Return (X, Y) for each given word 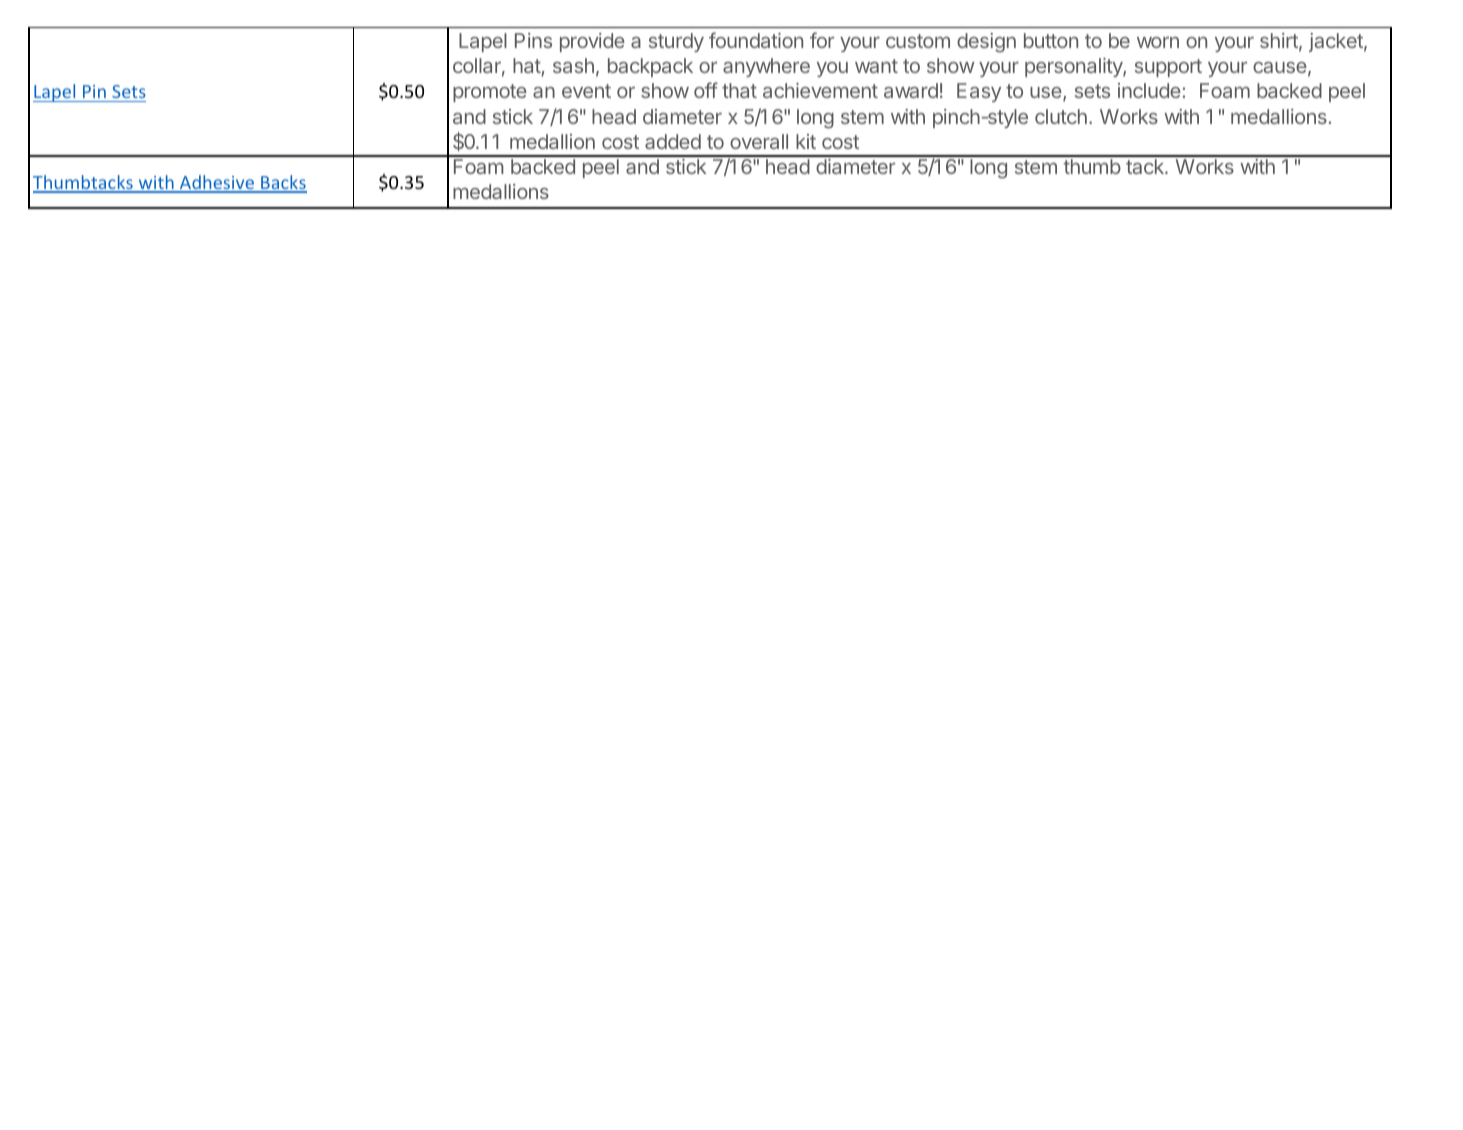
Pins (533, 40)
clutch (1061, 116)
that (739, 90)
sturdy (676, 42)
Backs (283, 183)
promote (490, 93)
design (986, 43)
